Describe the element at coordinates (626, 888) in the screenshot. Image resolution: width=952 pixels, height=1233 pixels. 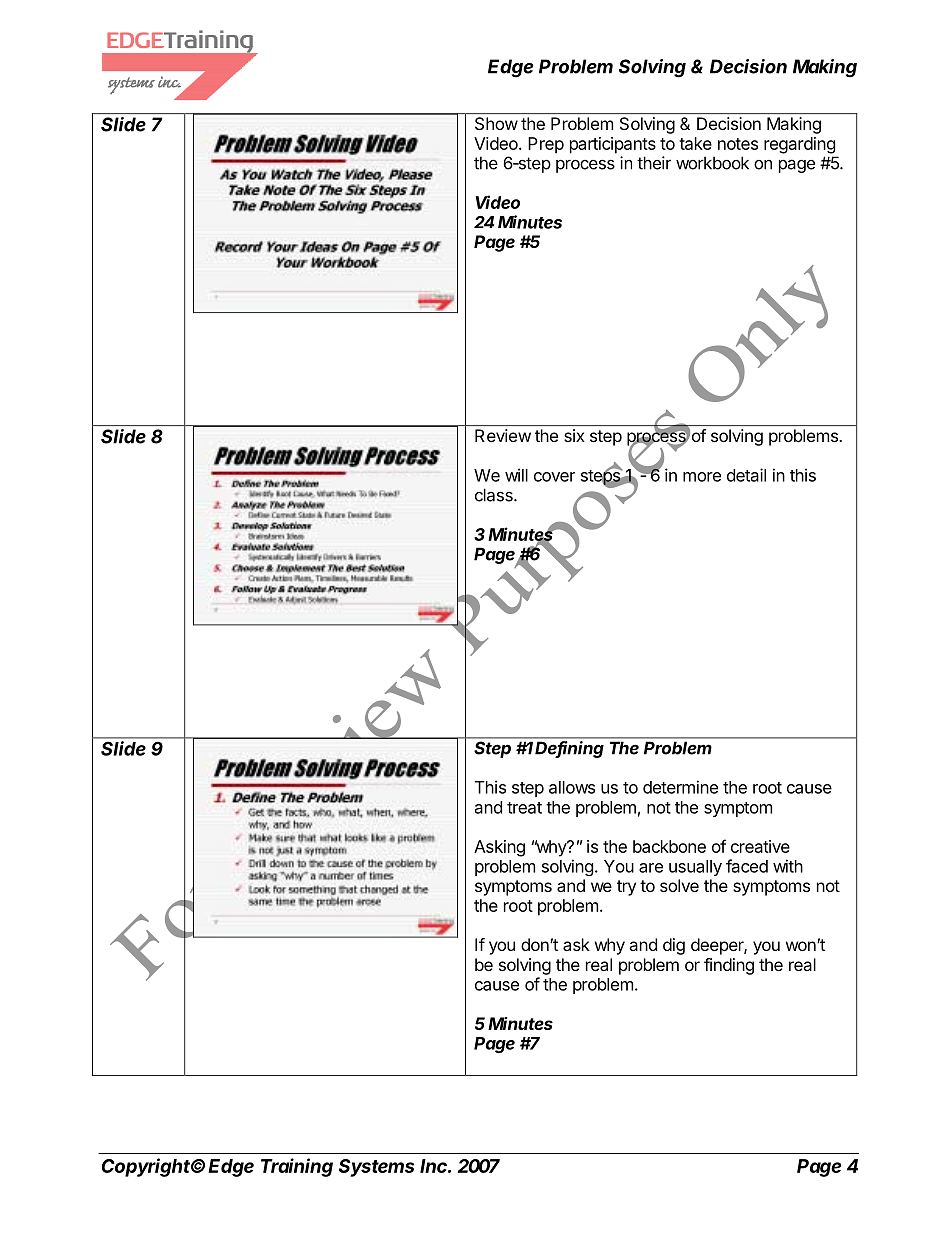
I see `try` at that location.
